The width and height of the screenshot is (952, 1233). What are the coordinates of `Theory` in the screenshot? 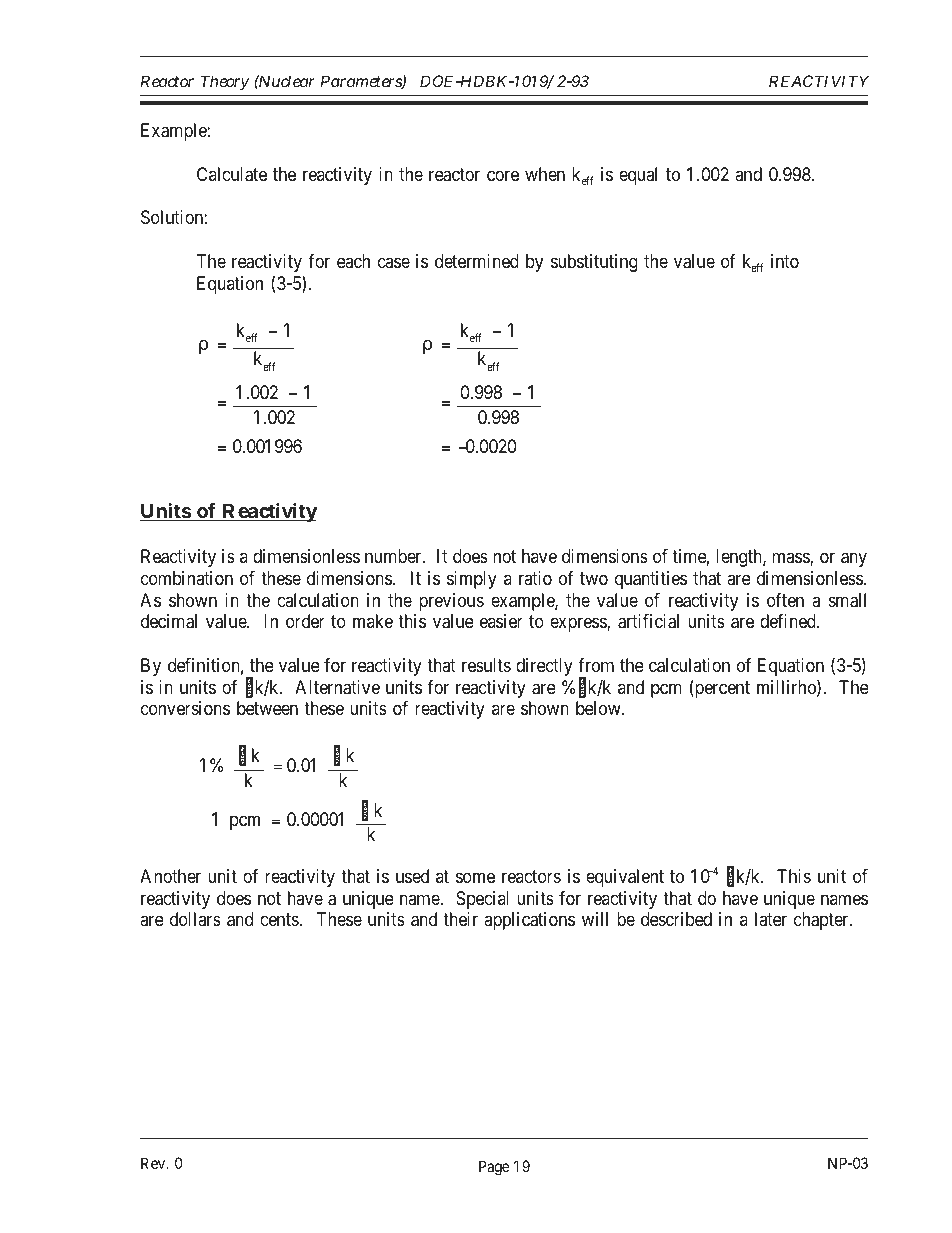 It's located at (225, 82).
